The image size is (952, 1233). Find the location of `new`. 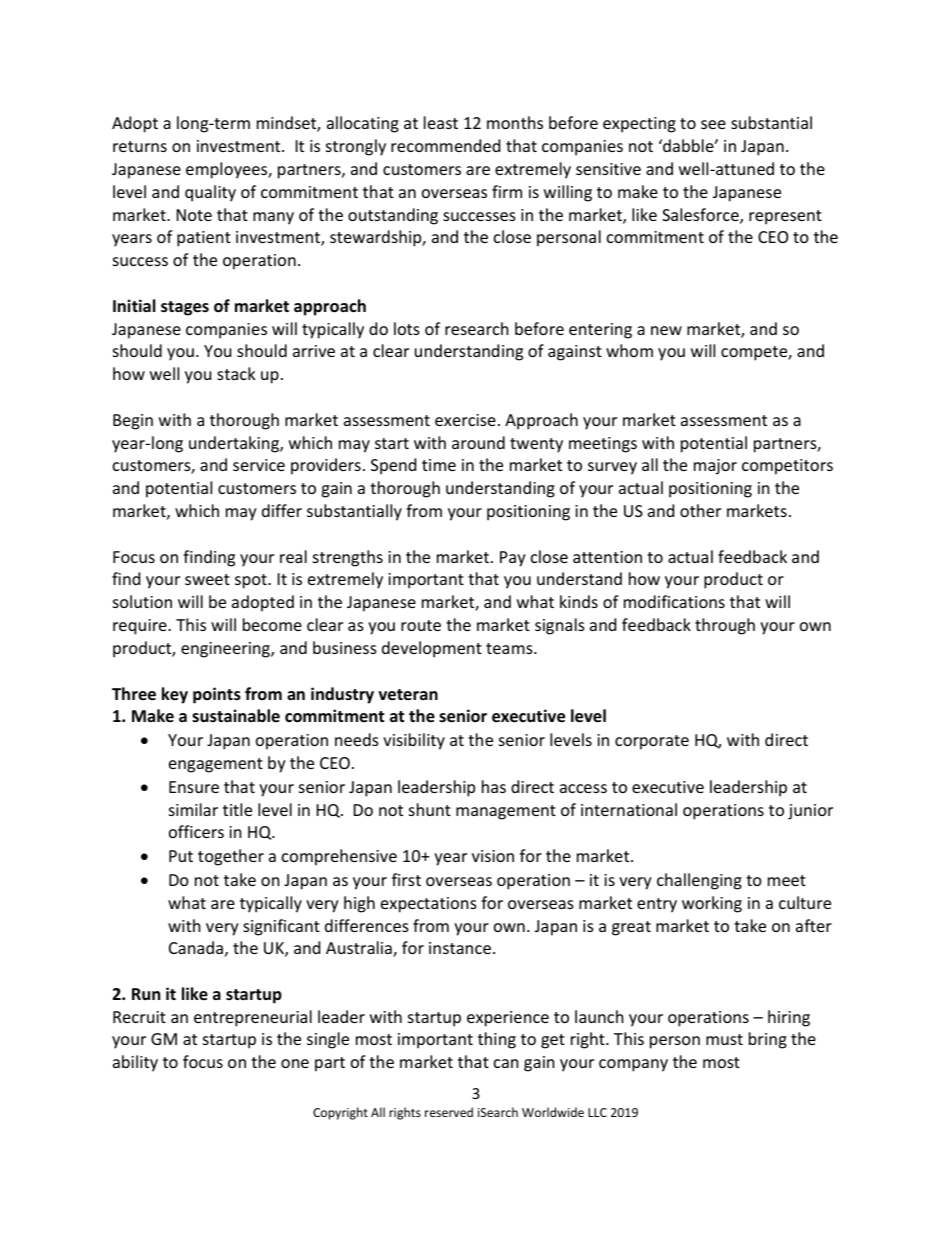

new is located at coordinates (666, 330).
